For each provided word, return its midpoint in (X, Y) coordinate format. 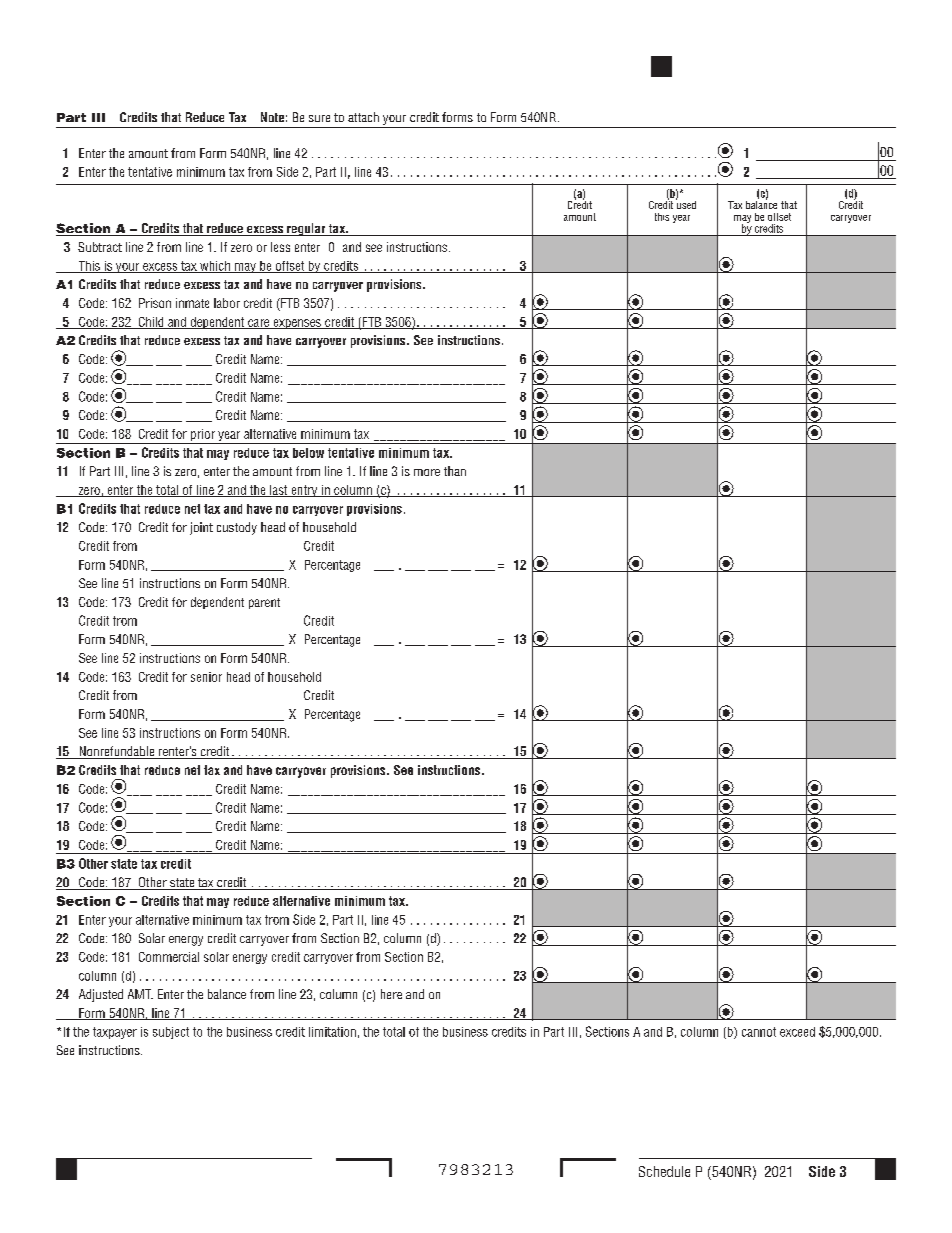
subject (171, 1033)
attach (363, 117)
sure (319, 118)
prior (203, 436)
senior (206, 677)
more (427, 472)
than (455, 471)
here (391, 994)
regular (306, 229)
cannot (759, 1032)
